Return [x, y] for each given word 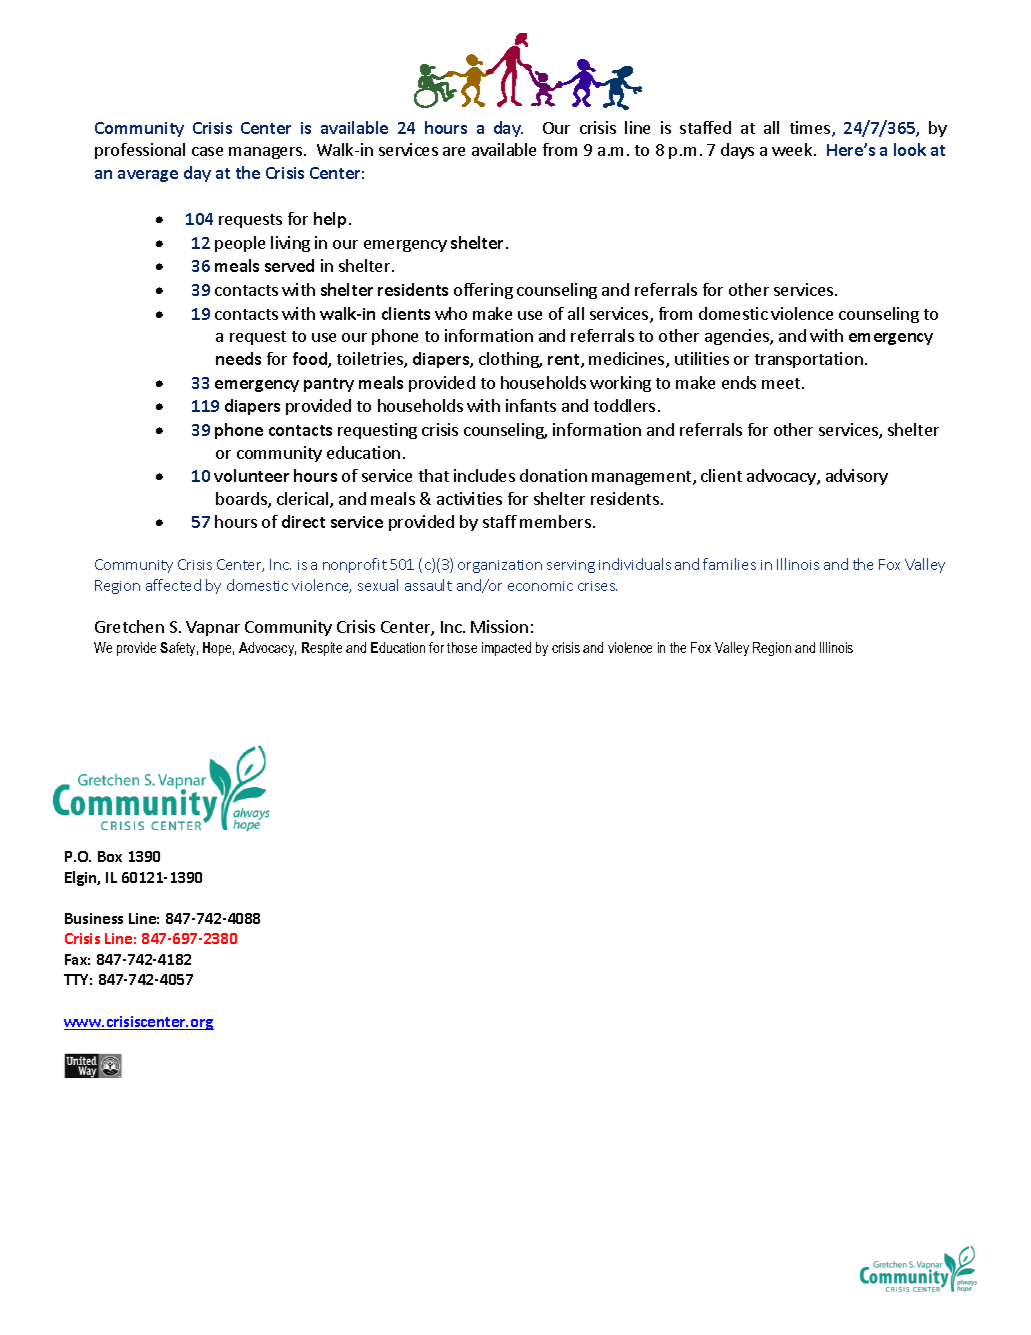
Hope [218, 649]
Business [94, 918]
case [207, 151]
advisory [857, 477]
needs [238, 358]
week [793, 149]
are [454, 151]
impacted [506, 649]
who [451, 313]
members [555, 521]
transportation [809, 360]
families [729, 564]
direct [303, 521]
